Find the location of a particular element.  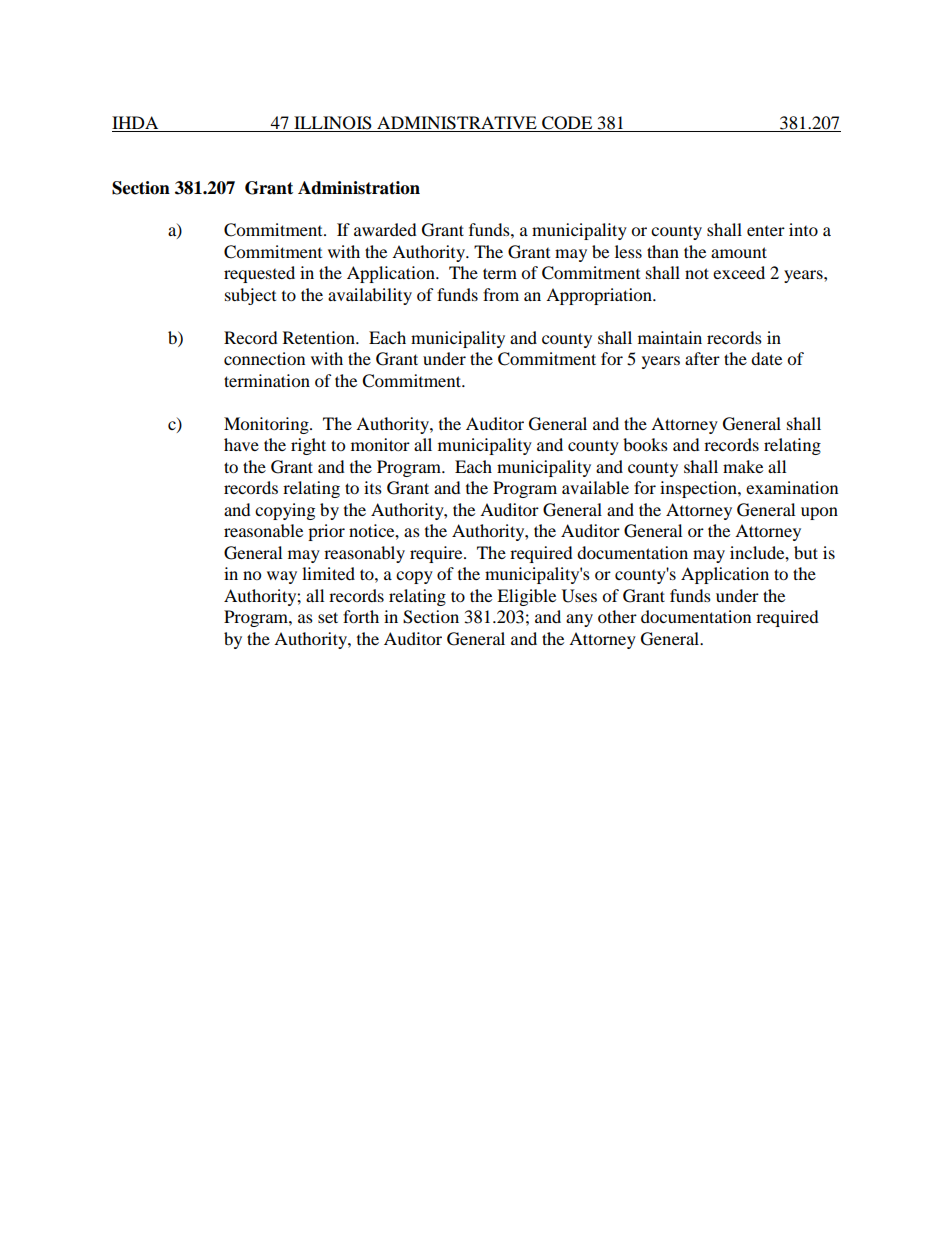

available is located at coordinates (595, 487).
